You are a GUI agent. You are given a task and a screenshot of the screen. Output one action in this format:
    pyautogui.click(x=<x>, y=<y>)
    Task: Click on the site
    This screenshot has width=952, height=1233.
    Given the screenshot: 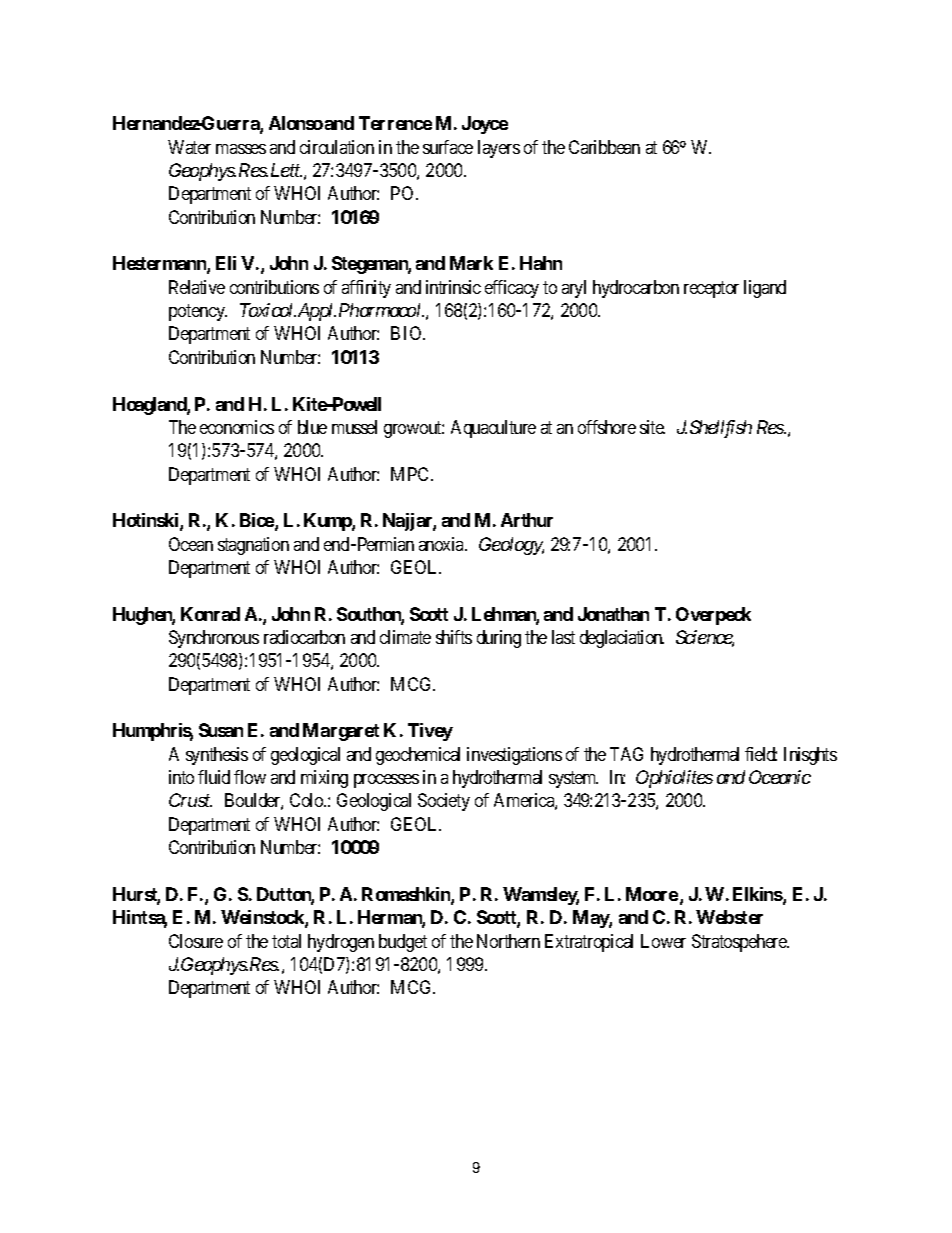 What is the action you would take?
    pyautogui.click(x=652, y=427)
